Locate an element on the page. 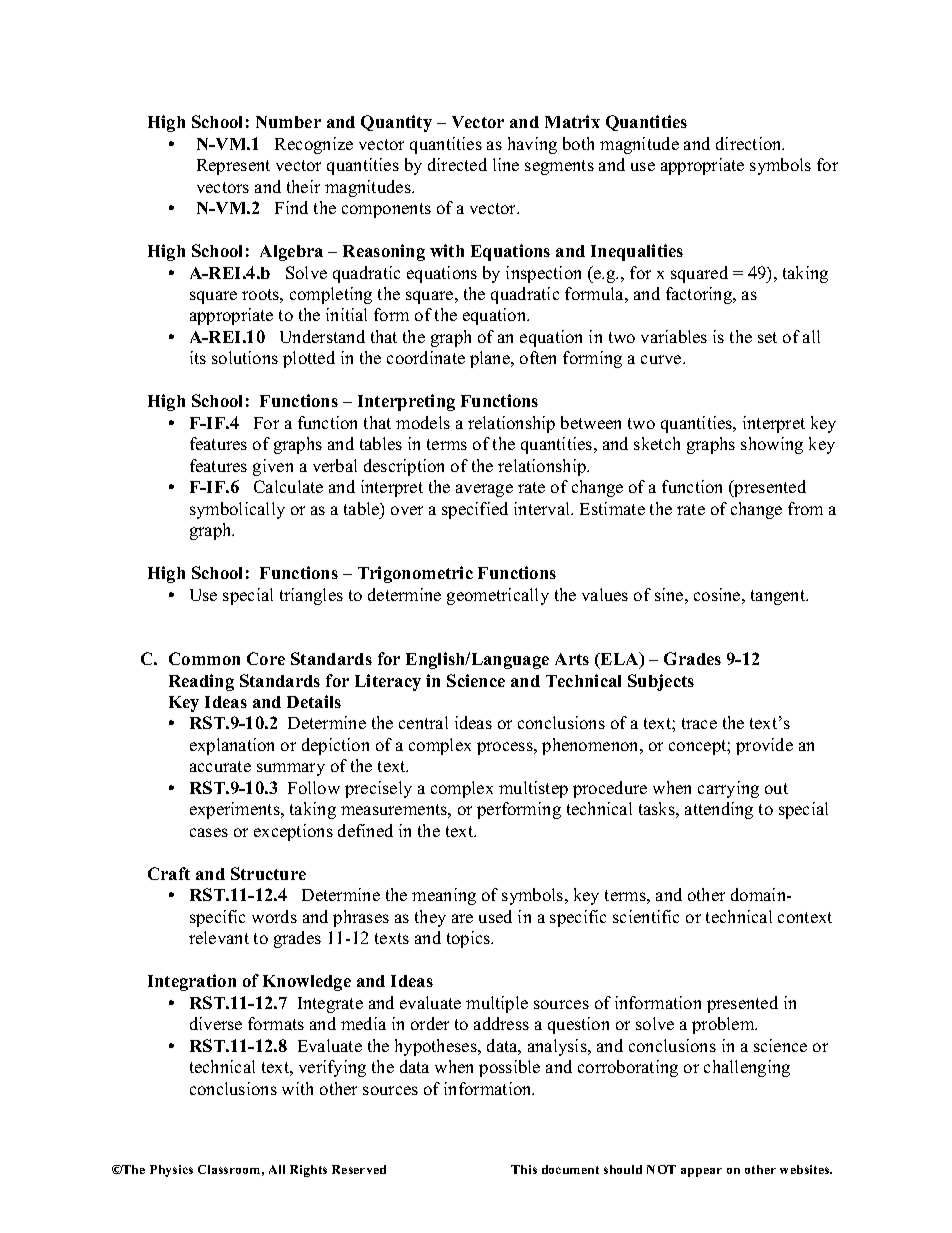 Image resolution: width=952 pixels, height=1233 pixels. appear is located at coordinates (701, 1172).
